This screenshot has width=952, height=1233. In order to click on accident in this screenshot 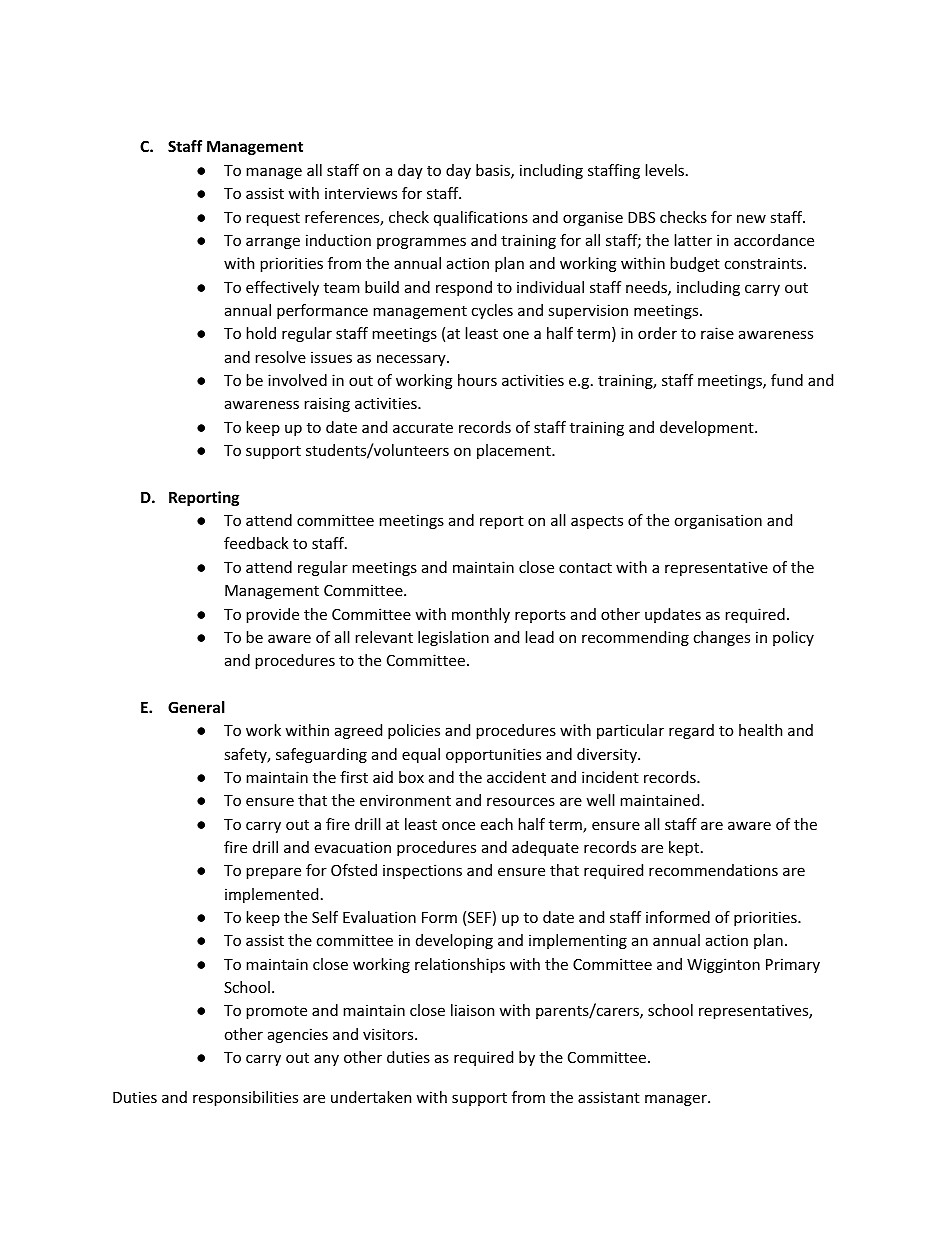, I will do `click(516, 777)`.
